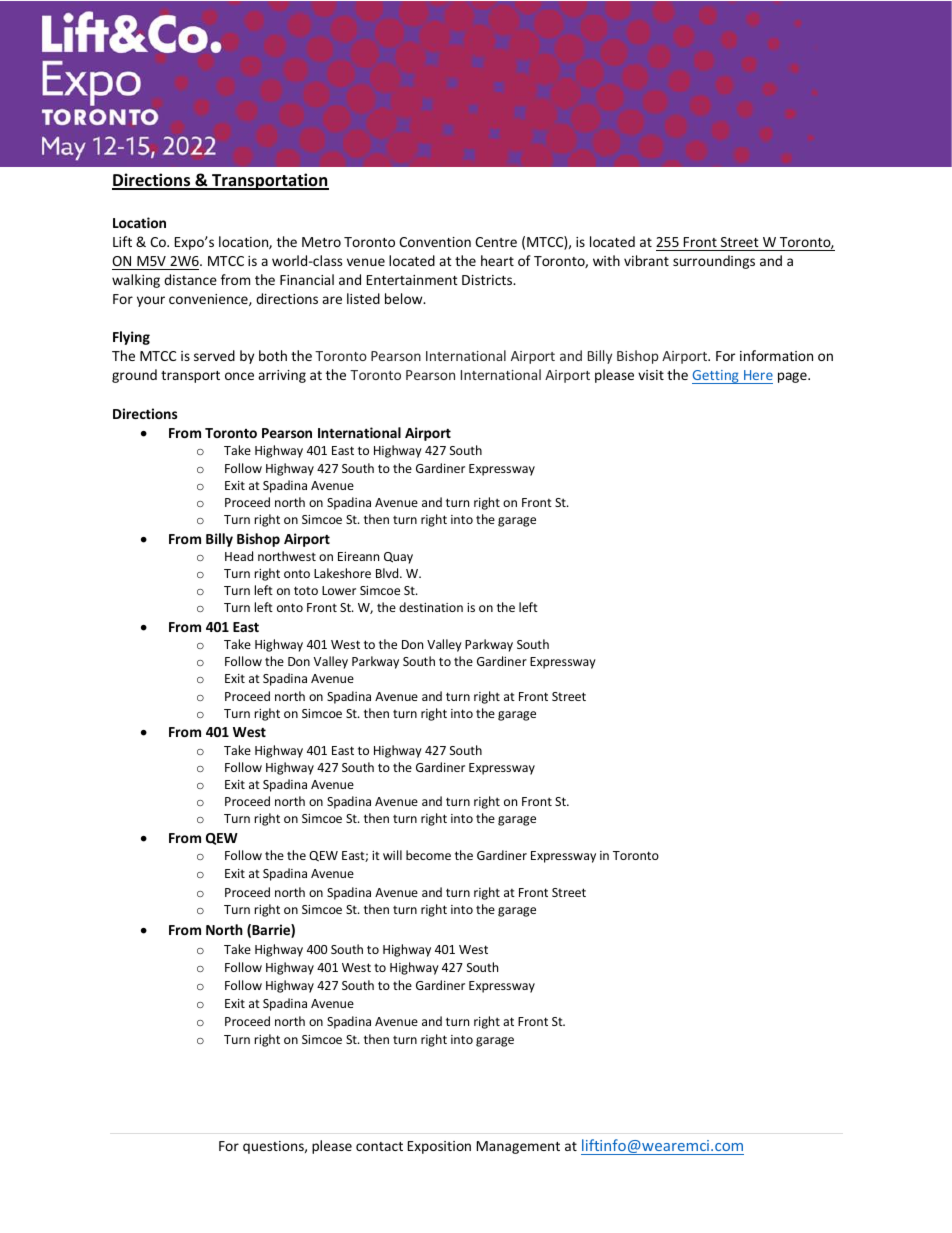 The image size is (952, 1233). What do you see at coordinates (714, 262) in the document?
I see `surroundings` at bounding box center [714, 262].
